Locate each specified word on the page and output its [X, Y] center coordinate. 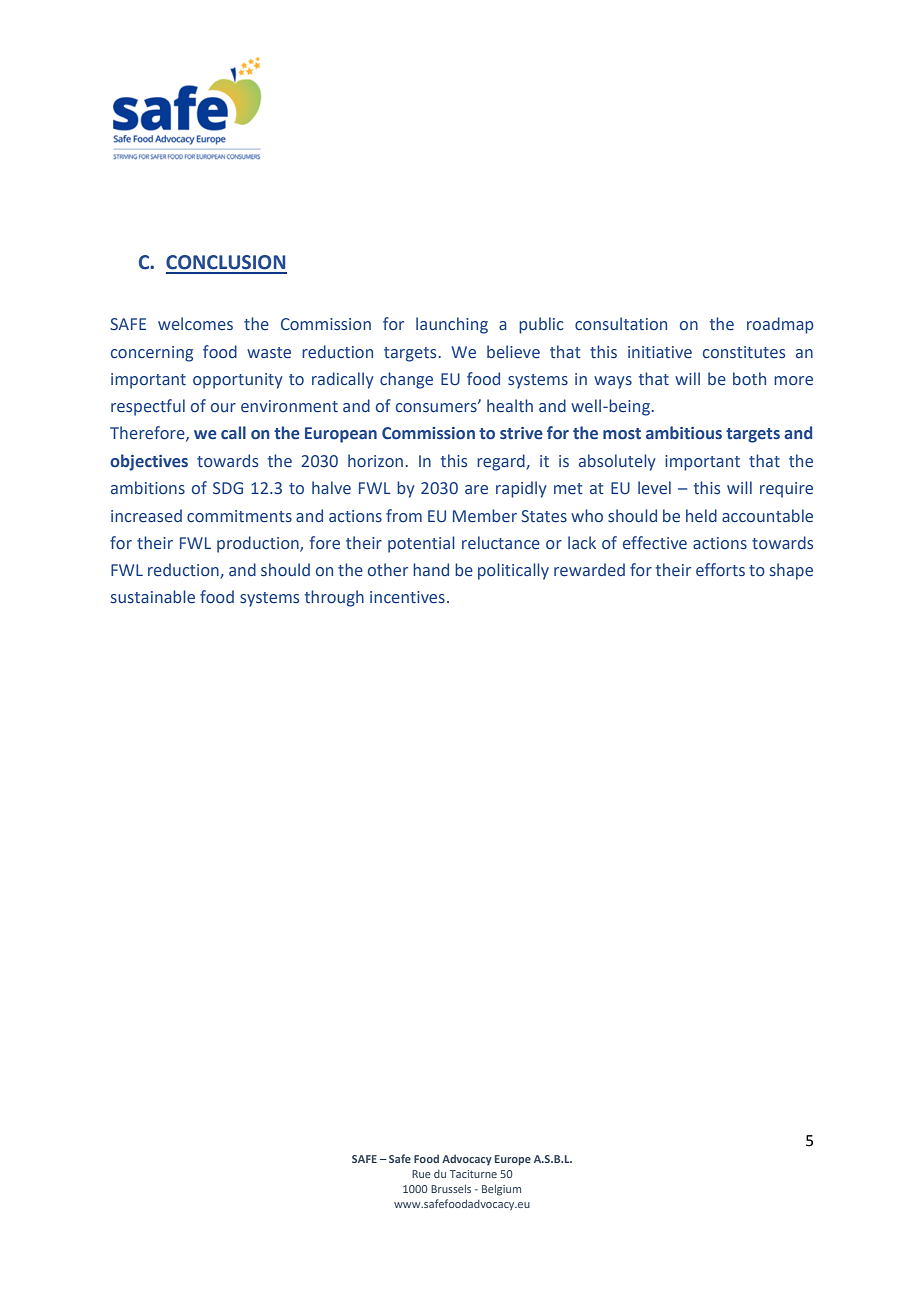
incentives [407, 597]
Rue [421, 1174]
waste [269, 353]
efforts [720, 570]
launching [452, 325]
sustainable [153, 597]
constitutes [744, 352]
